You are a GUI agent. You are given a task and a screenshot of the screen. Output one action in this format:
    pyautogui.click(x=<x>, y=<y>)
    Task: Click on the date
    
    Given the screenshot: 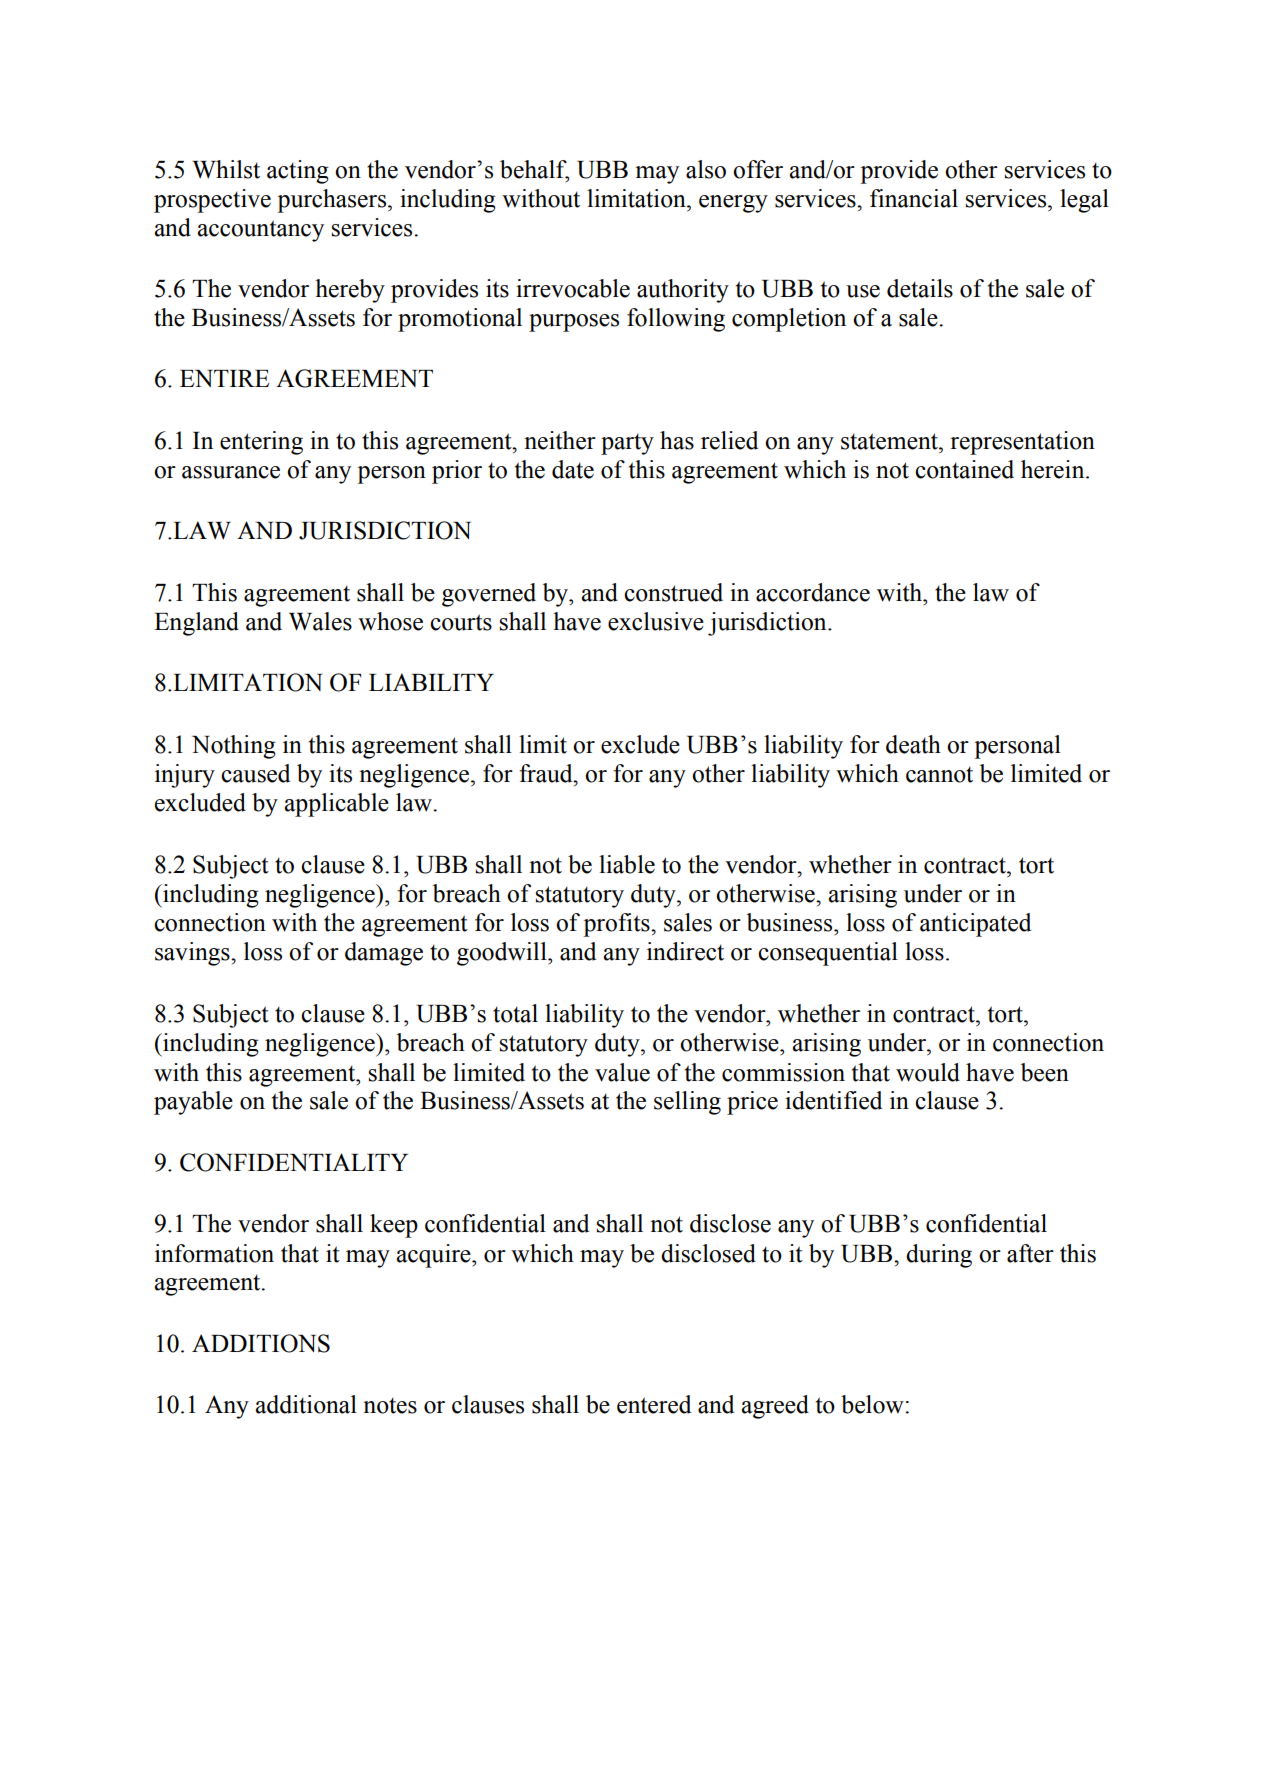 What is the action you would take?
    pyautogui.click(x=573, y=469)
